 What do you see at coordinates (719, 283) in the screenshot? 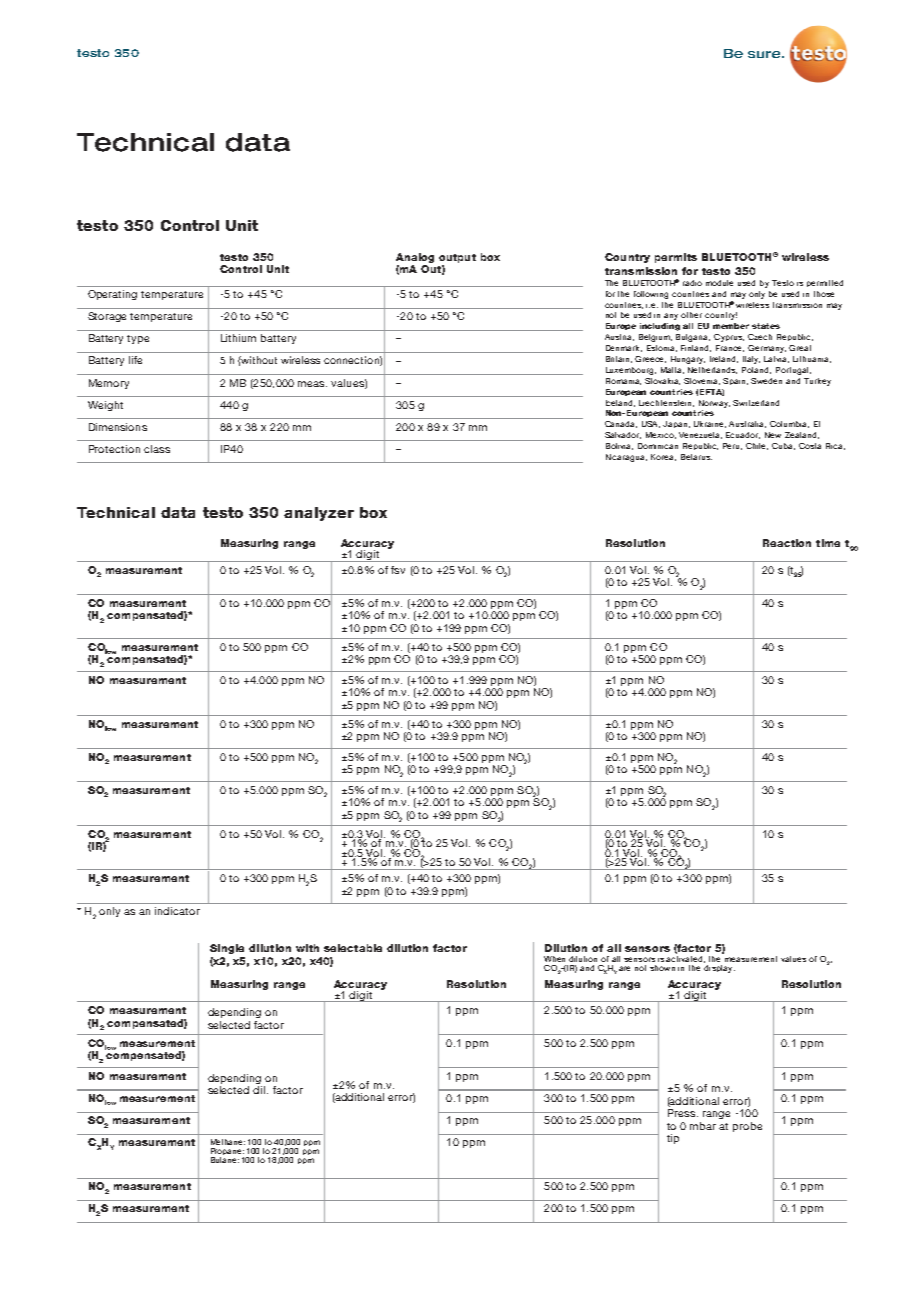
I see `module` at bounding box center [719, 283].
